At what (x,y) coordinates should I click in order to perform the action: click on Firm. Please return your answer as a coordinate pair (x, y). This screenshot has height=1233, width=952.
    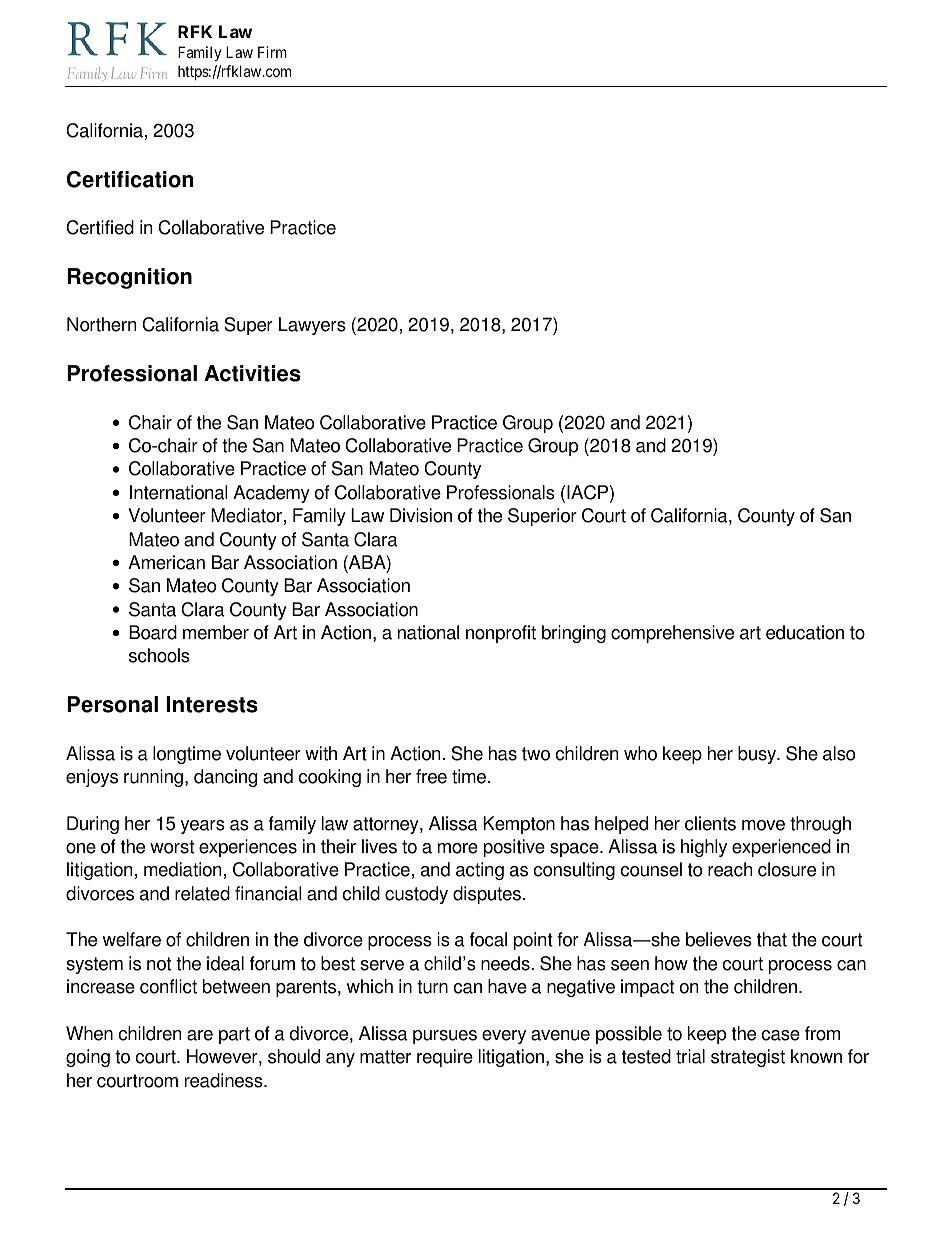
    Looking at the image, I should click on (272, 52).
